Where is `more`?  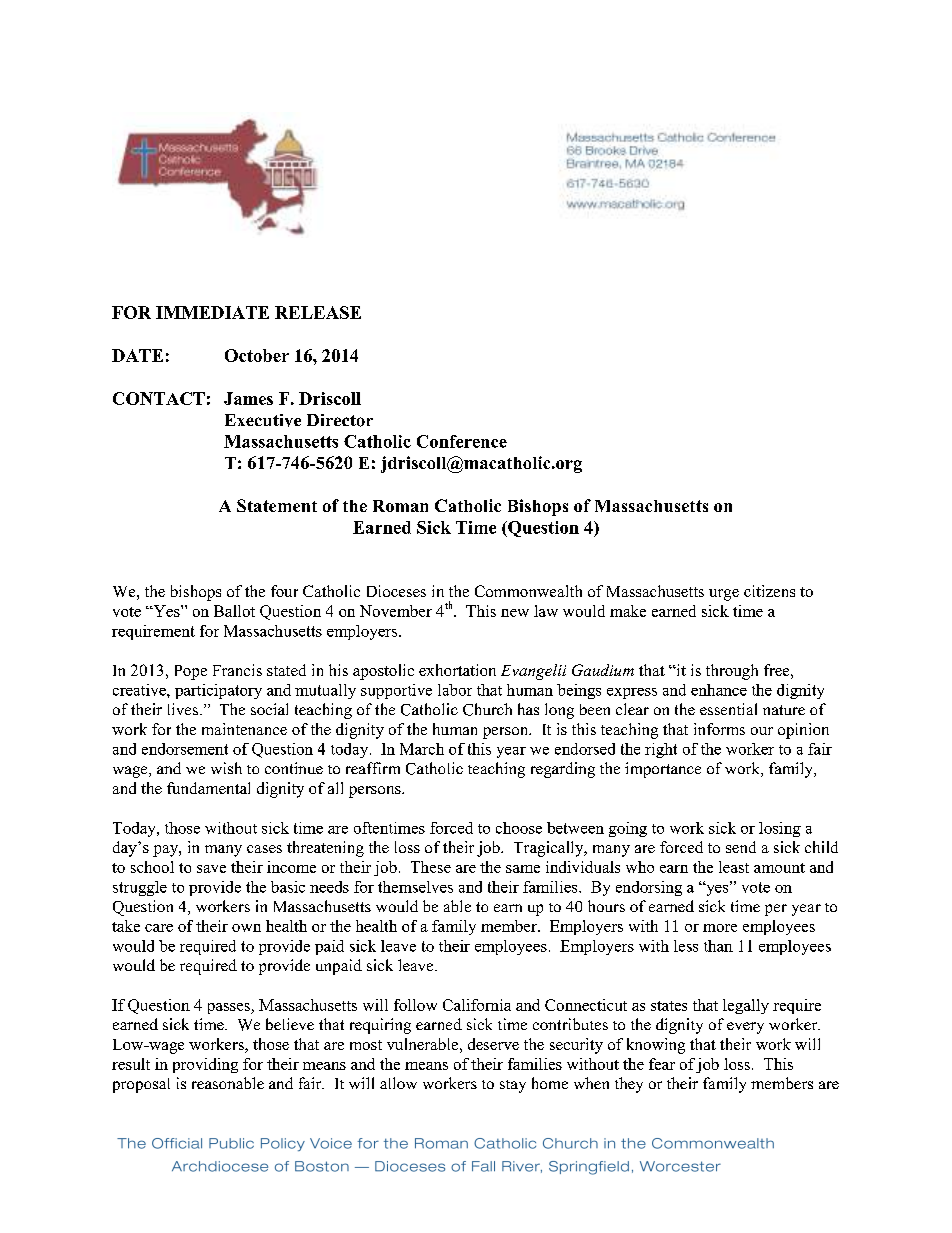
more is located at coordinates (720, 928).
